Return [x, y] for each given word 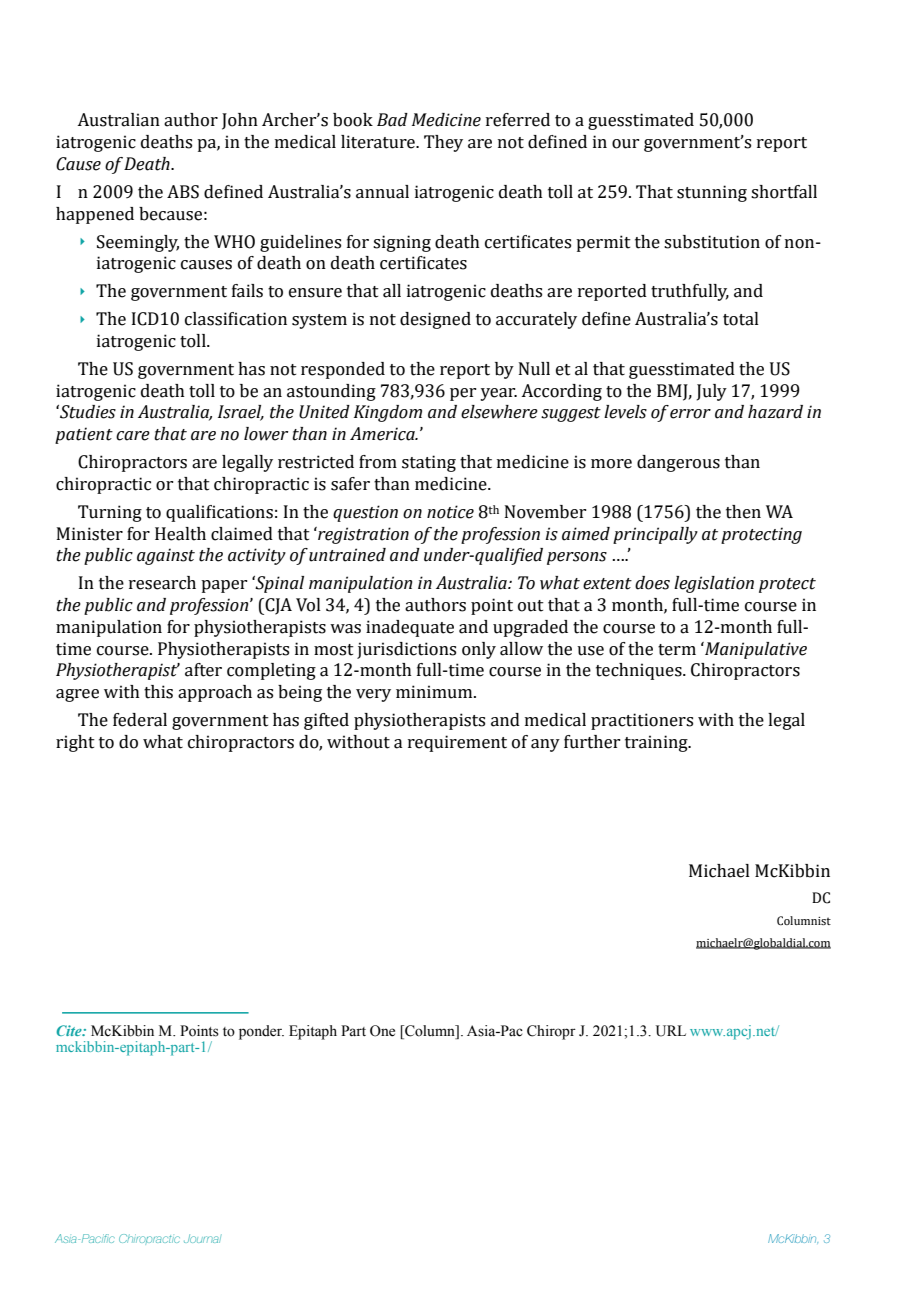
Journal [203, 1238]
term [677, 650]
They [443, 143]
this [158, 692]
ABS [183, 192]
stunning [712, 193]
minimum [435, 692]
